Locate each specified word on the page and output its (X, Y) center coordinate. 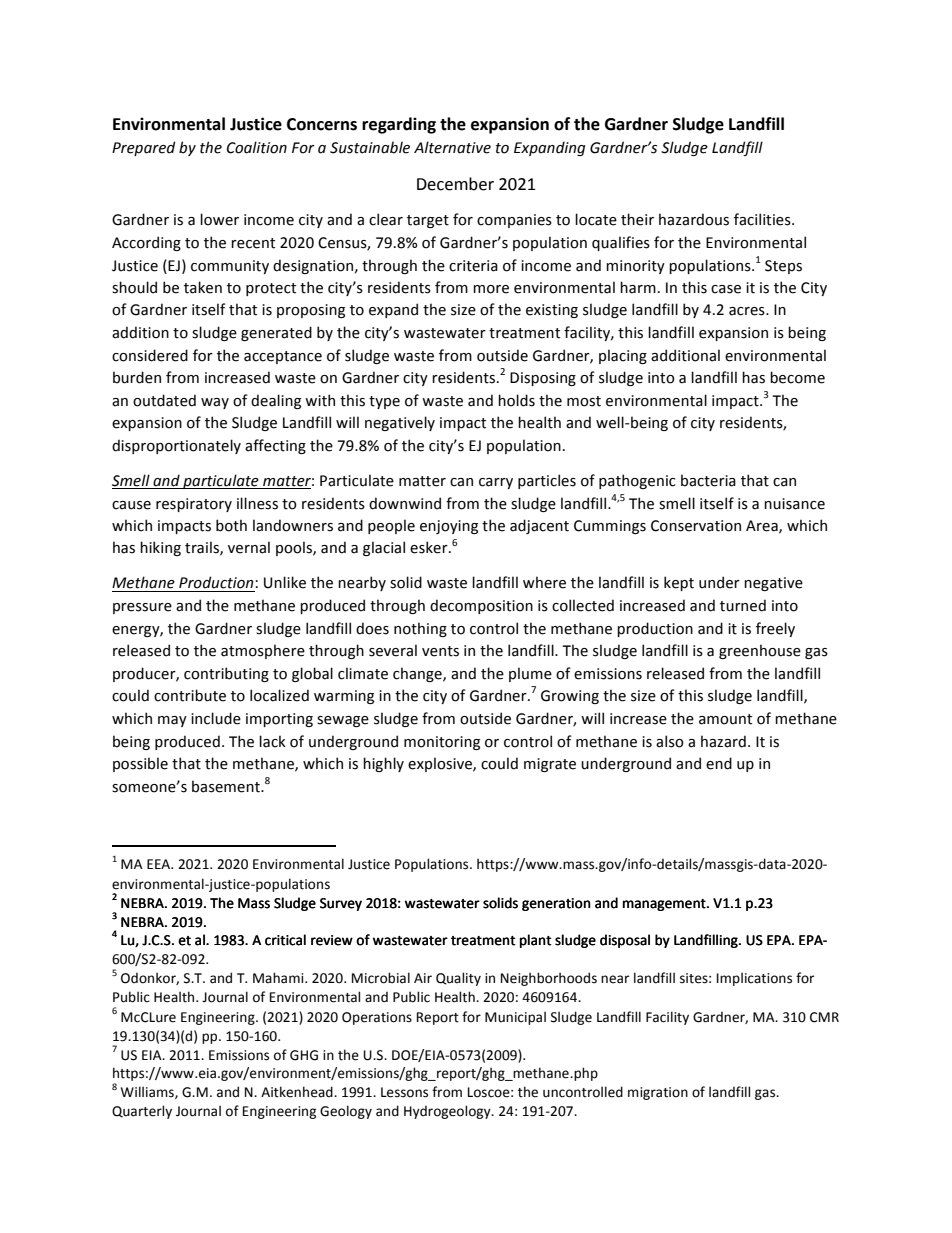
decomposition (481, 606)
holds (516, 400)
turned (743, 605)
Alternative (452, 147)
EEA (160, 864)
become (797, 377)
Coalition (257, 147)
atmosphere (263, 651)
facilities (763, 219)
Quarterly (142, 1112)
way (215, 403)
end (719, 763)
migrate (550, 765)
